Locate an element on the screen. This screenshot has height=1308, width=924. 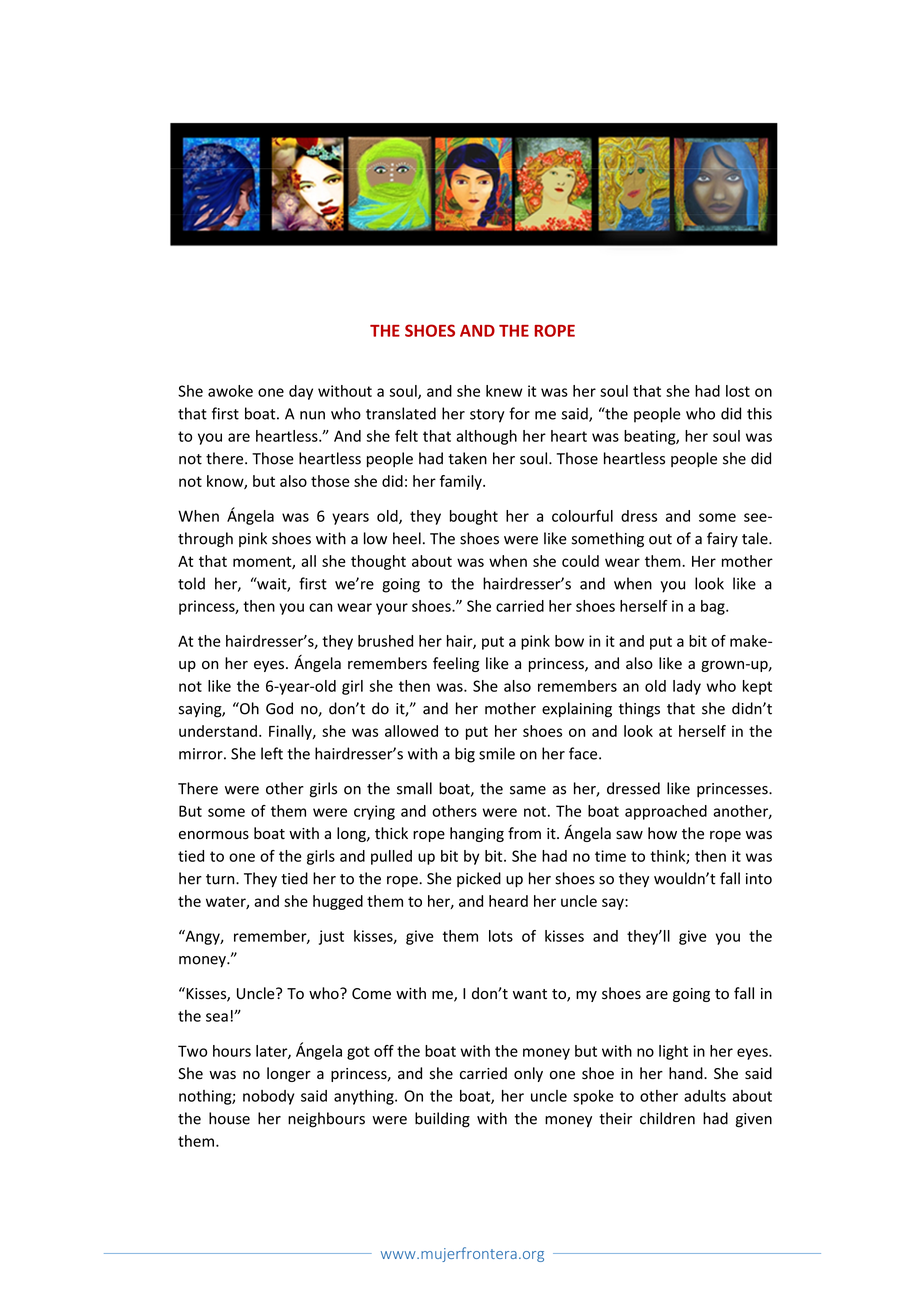
hanging is located at coordinates (477, 834).
